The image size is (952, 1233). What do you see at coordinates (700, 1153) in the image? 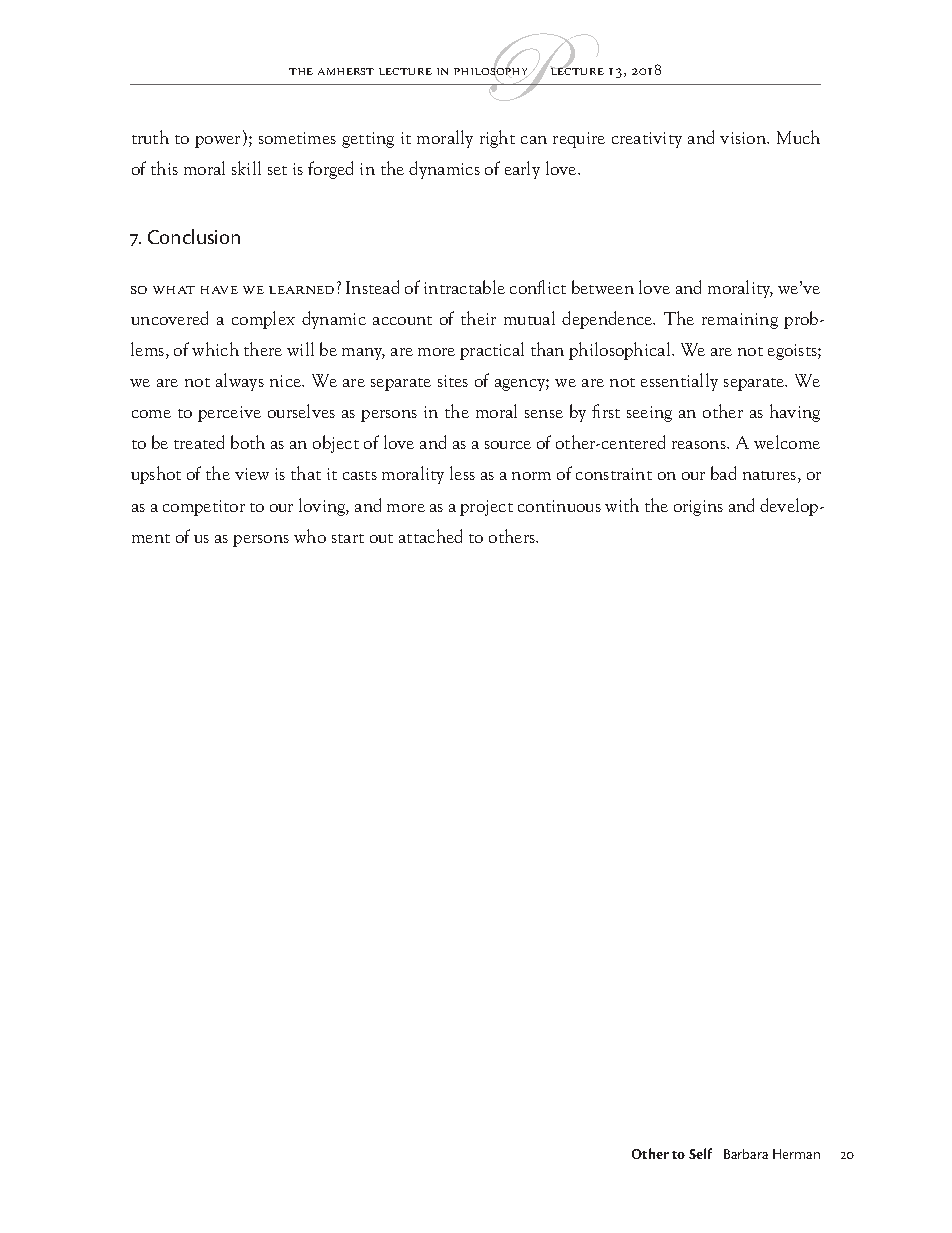
I see `Self` at bounding box center [700, 1153].
